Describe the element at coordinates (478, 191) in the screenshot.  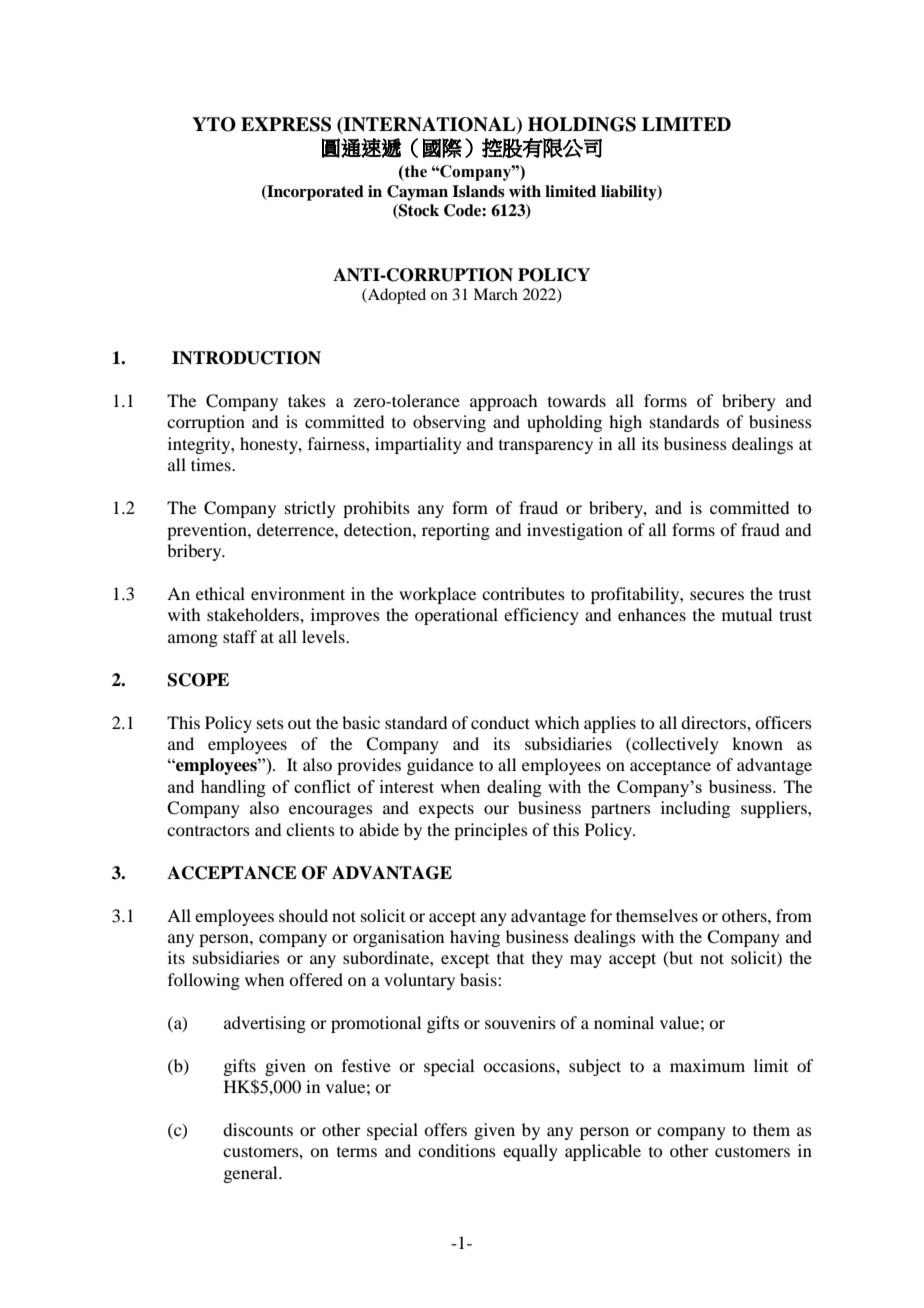
I see `Islands` at that location.
